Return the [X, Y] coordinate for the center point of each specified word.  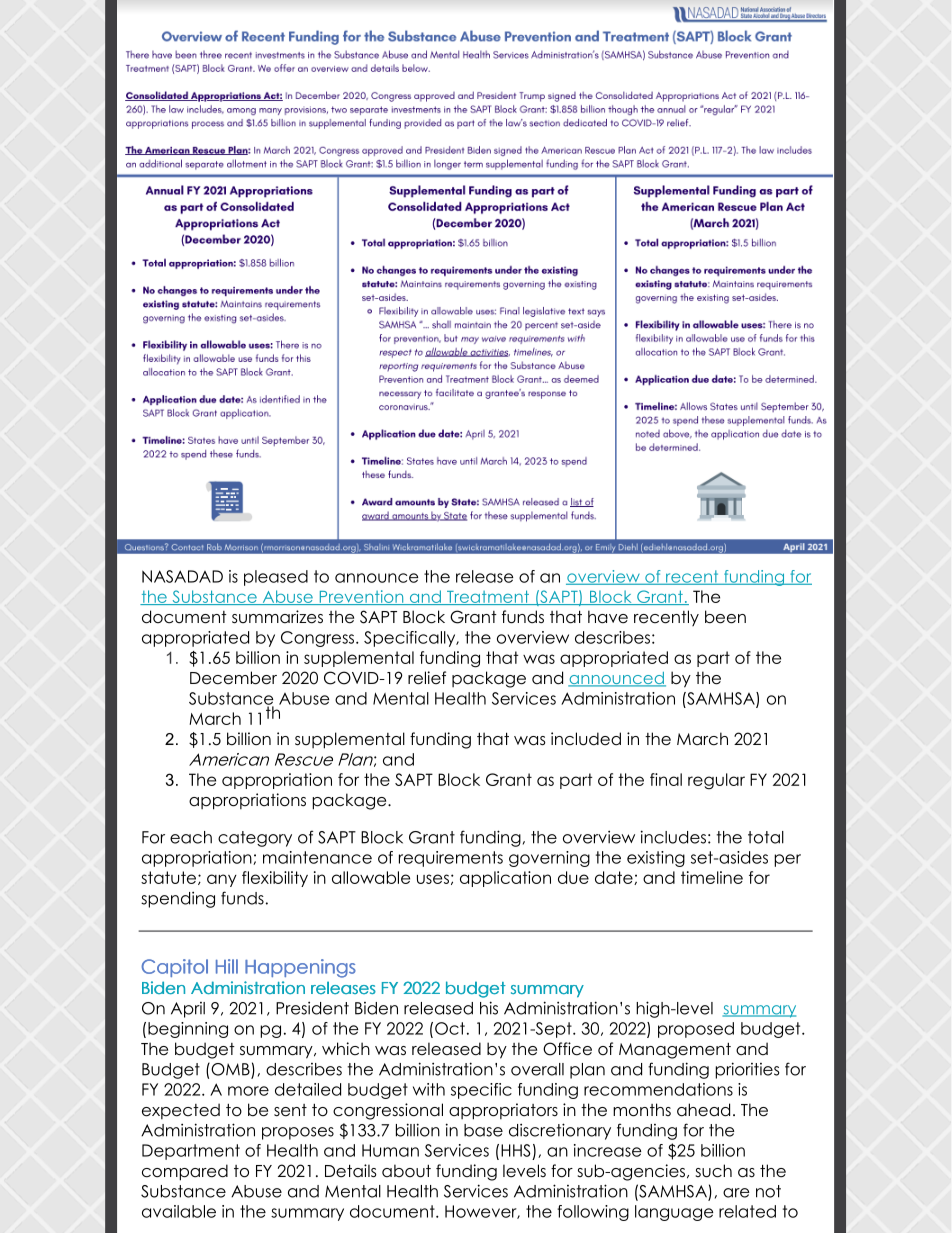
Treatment [488, 597]
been [725, 617]
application [505, 879]
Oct [450, 1028]
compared [185, 1172]
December [233, 678]
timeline [712, 877]
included [586, 739]
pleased [276, 578]
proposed [696, 1030]
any [222, 880]
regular [716, 781]
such [713, 1171]
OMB [230, 1070]
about [406, 1171]
